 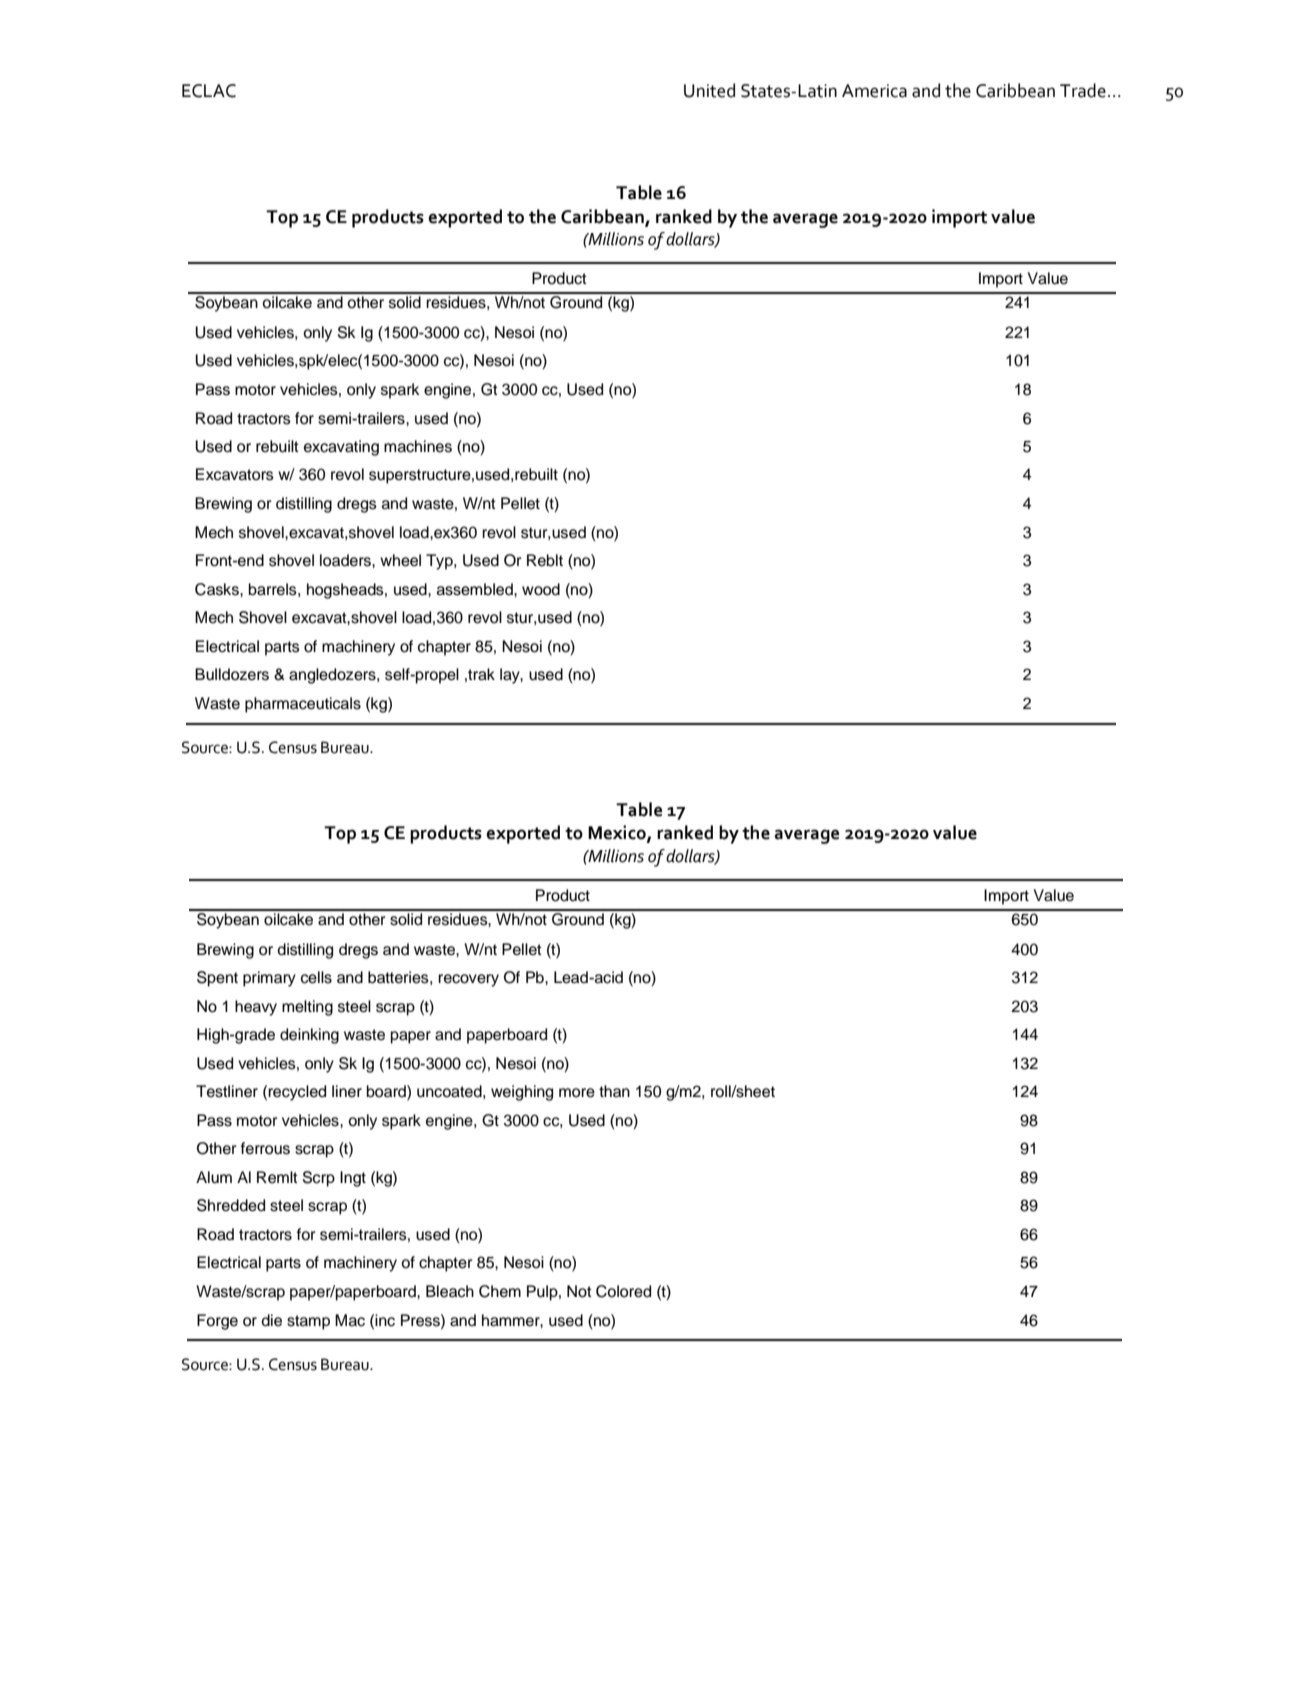 What do you see at coordinates (468, 980) in the image?
I see `recovery` at bounding box center [468, 980].
